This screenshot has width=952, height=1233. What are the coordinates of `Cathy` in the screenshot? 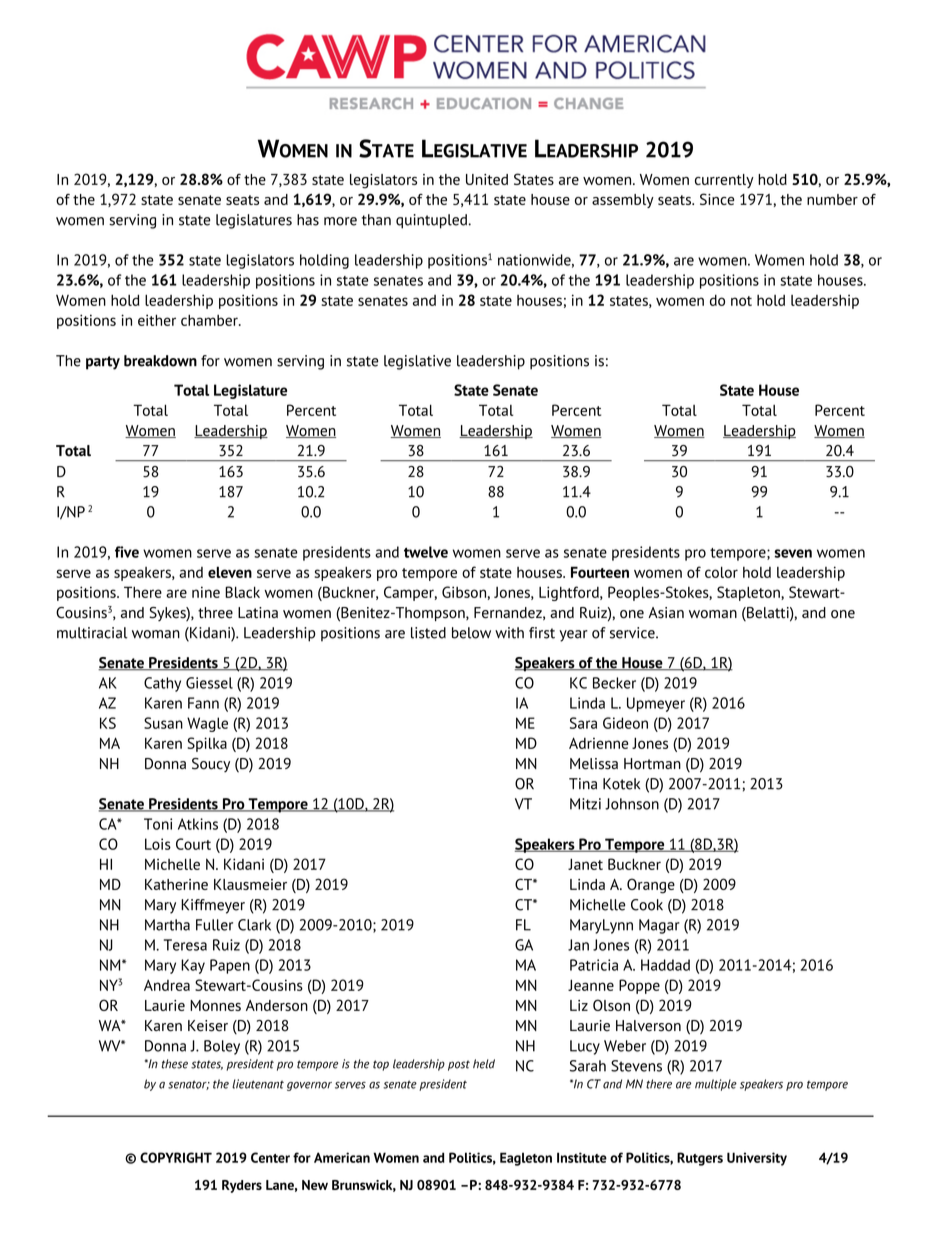 It's located at (162, 684).
